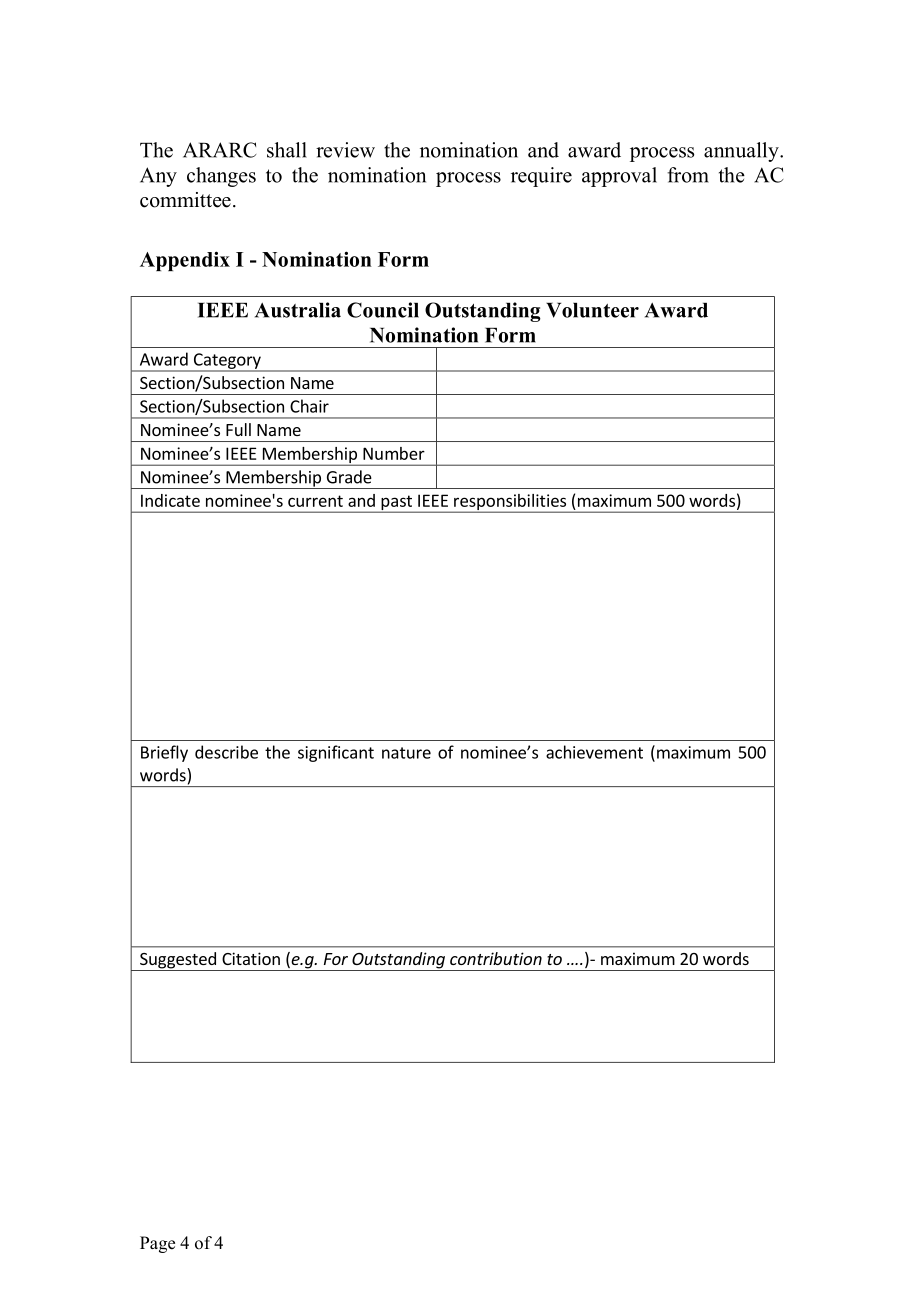  What do you see at coordinates (170, 500) in the screenshot?
I see `Indicate` at bounding box center [170, 500].
